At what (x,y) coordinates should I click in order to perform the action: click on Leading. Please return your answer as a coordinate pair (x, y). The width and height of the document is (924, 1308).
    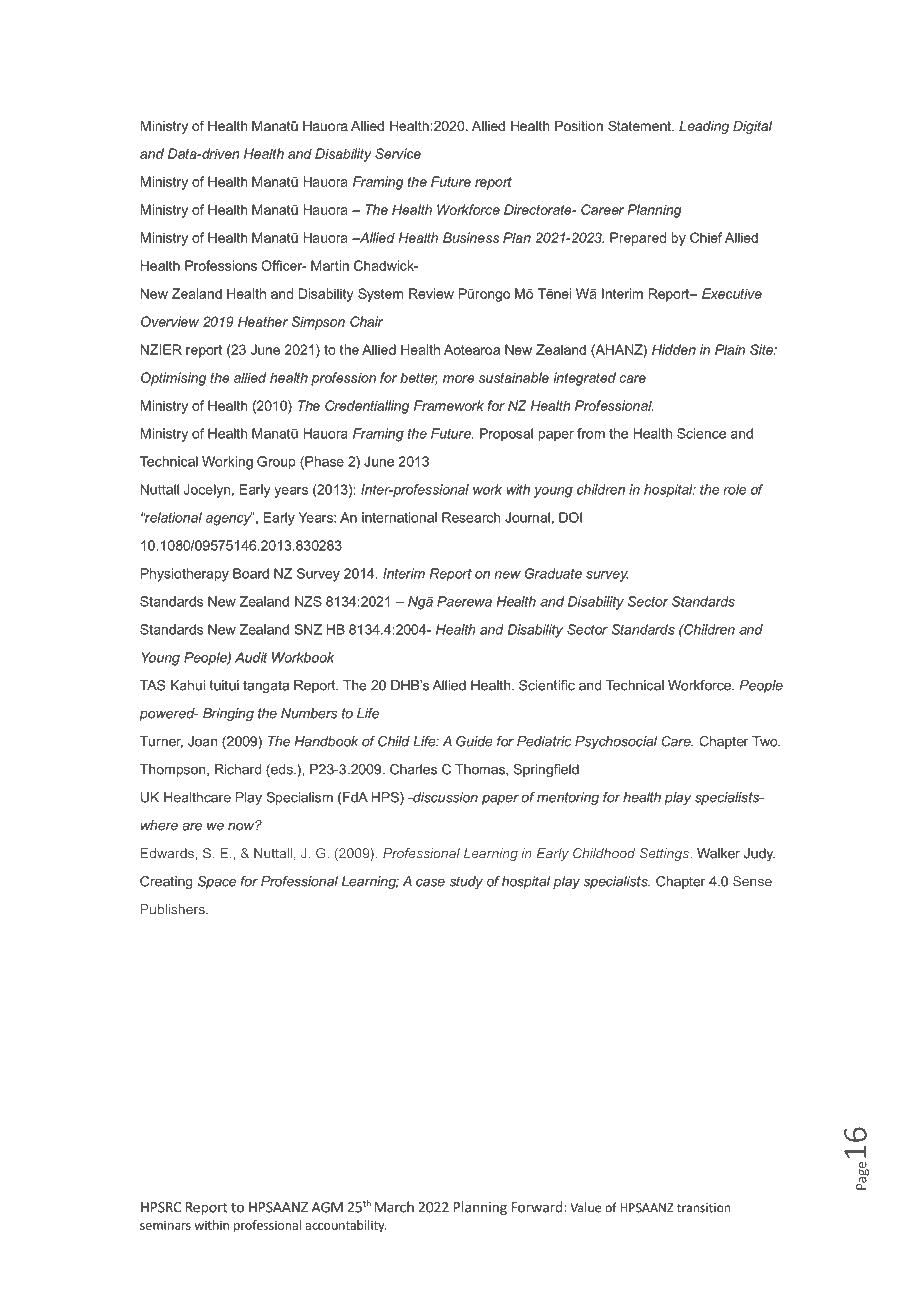
    Looking at the image, I should click on (704, 127).
